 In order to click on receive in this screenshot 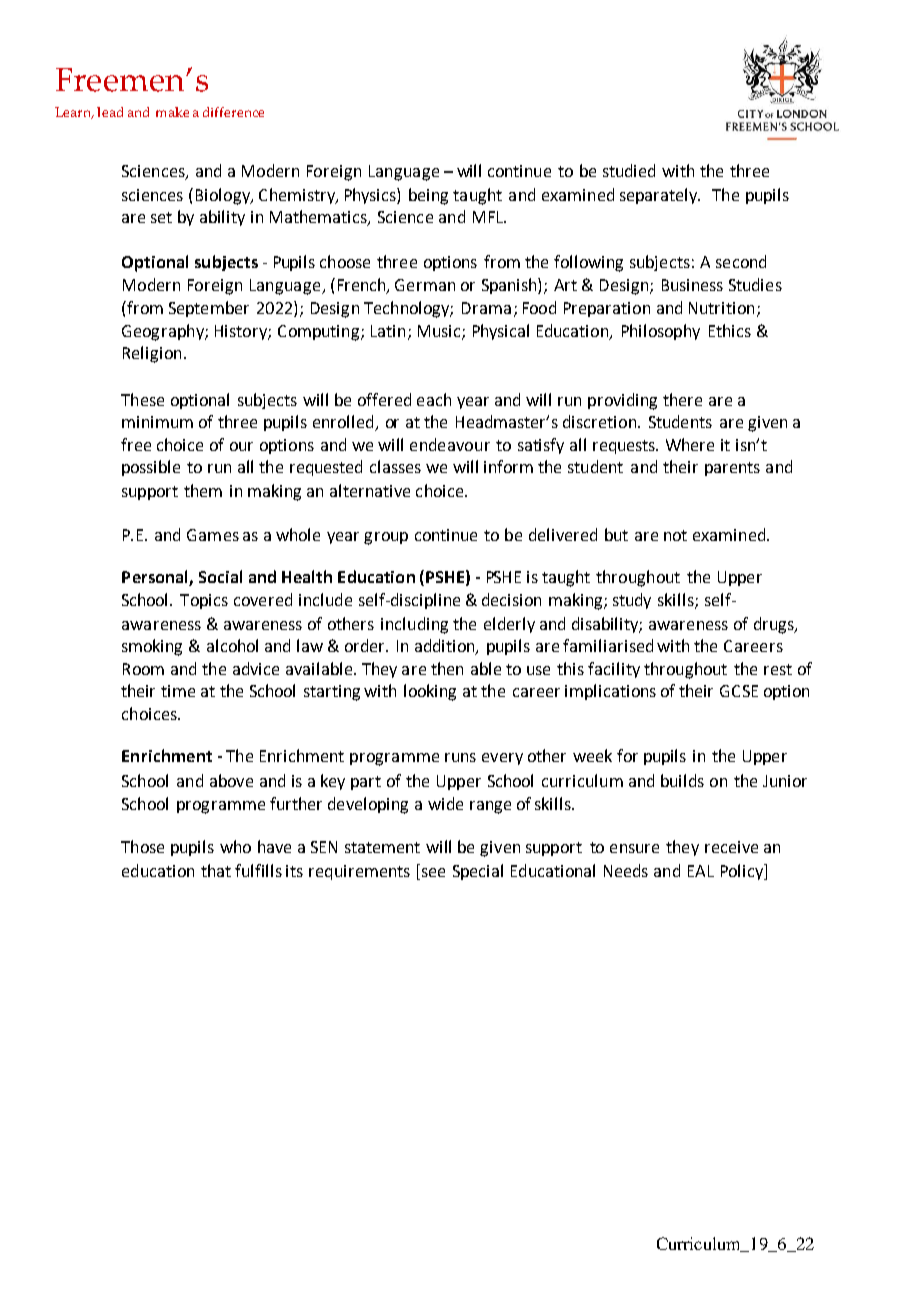, I will do `click(731, 847)`.
